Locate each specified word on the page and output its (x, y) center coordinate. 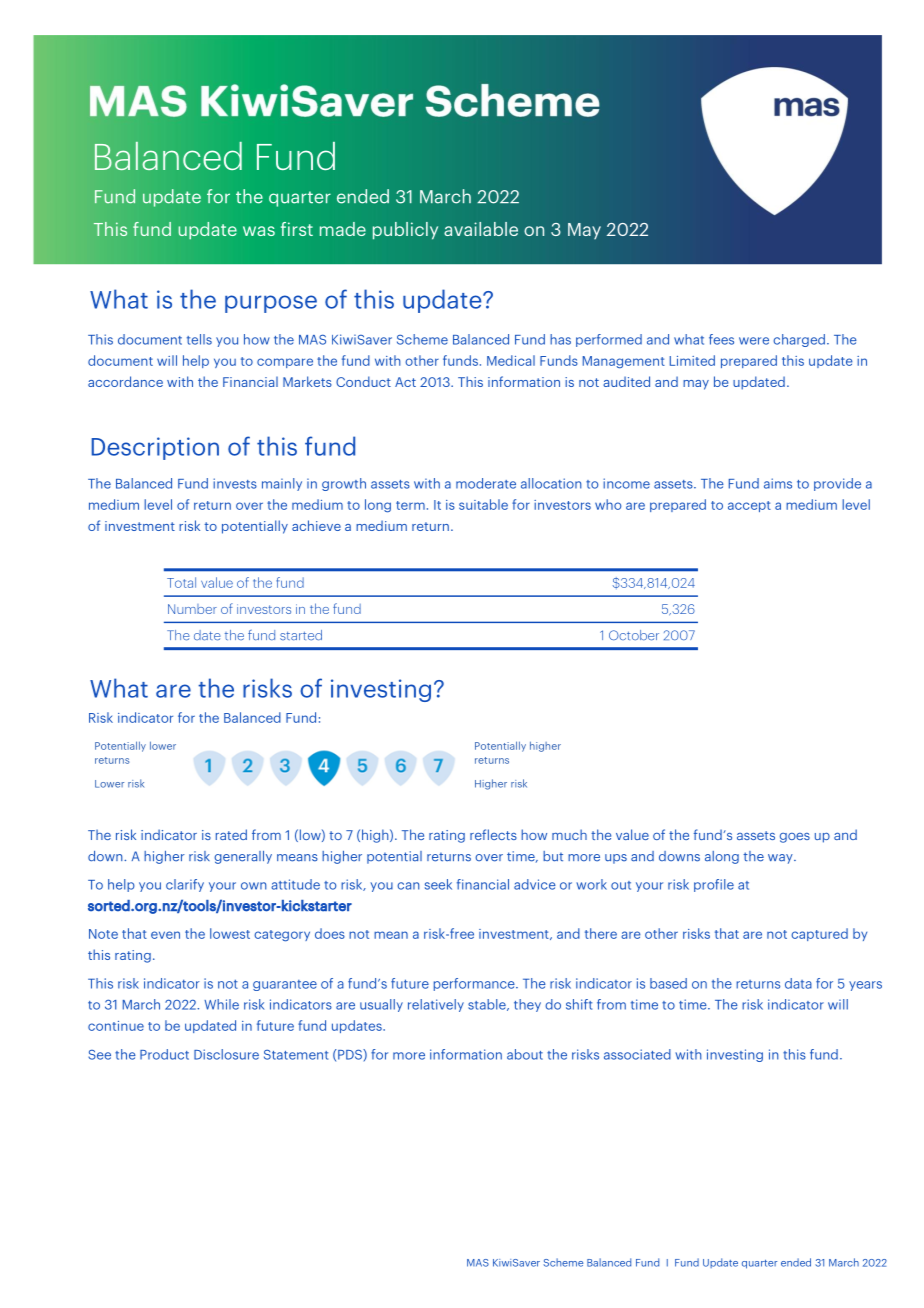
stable (488, 1005)
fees (721, 339)
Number (192, 609)
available (481, 229)
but (553, 856)
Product (164, 1054)
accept (749, 506)
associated (637, 1054)
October (634, 635)
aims (778, 483)
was (259, 231)
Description (155, 448)
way (781, 859)
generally (243, 857)
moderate (486, 483)
